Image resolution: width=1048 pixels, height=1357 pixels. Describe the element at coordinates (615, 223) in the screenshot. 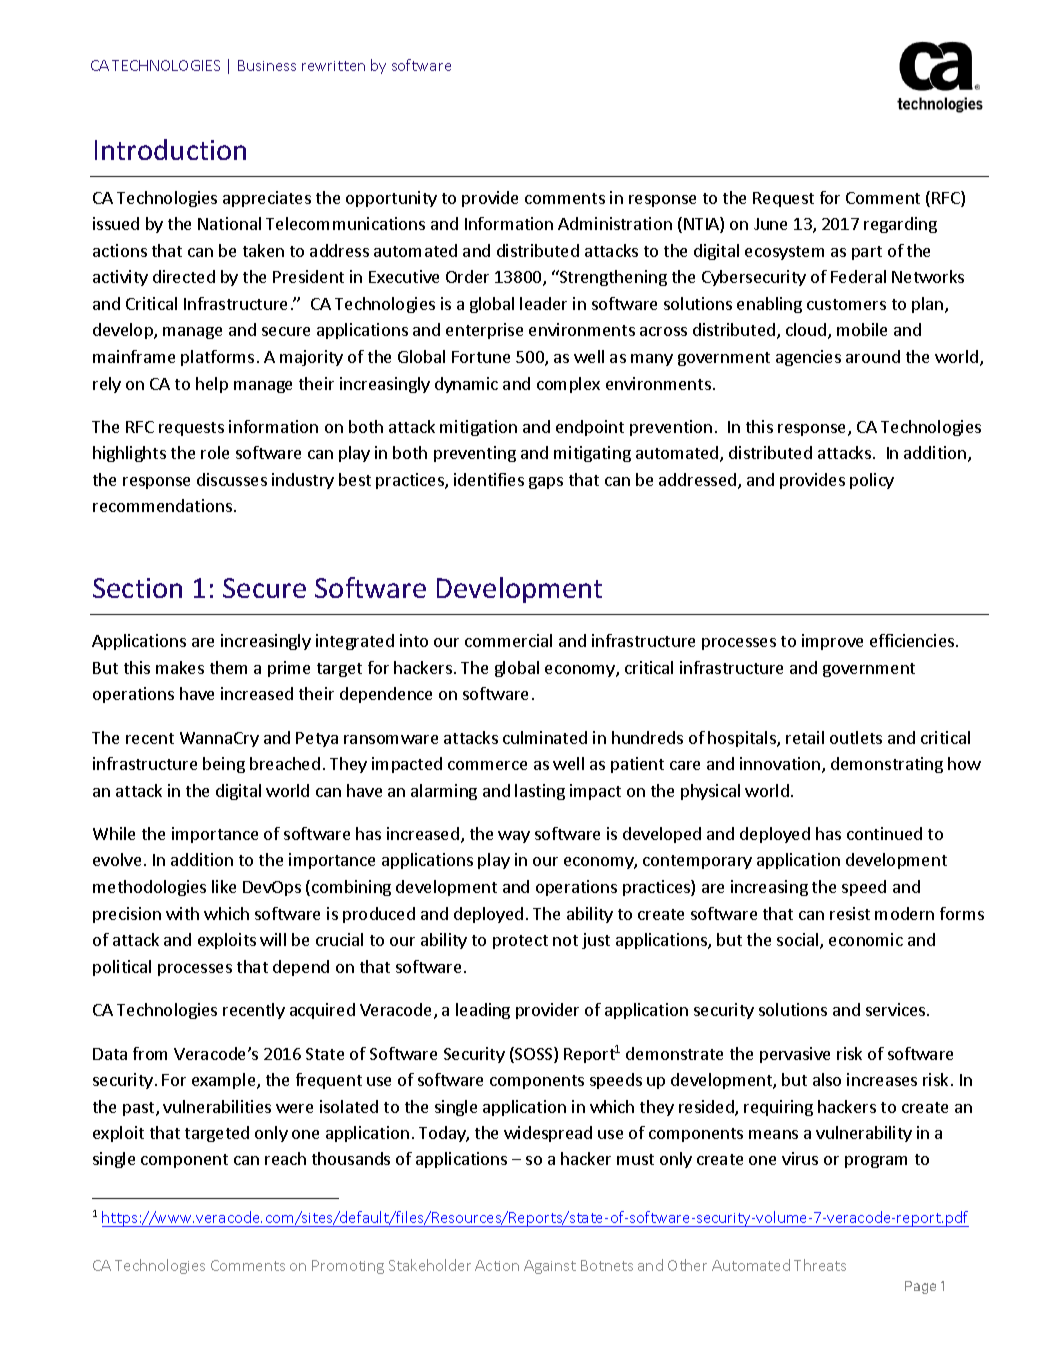

I see `Administration` at that location.
